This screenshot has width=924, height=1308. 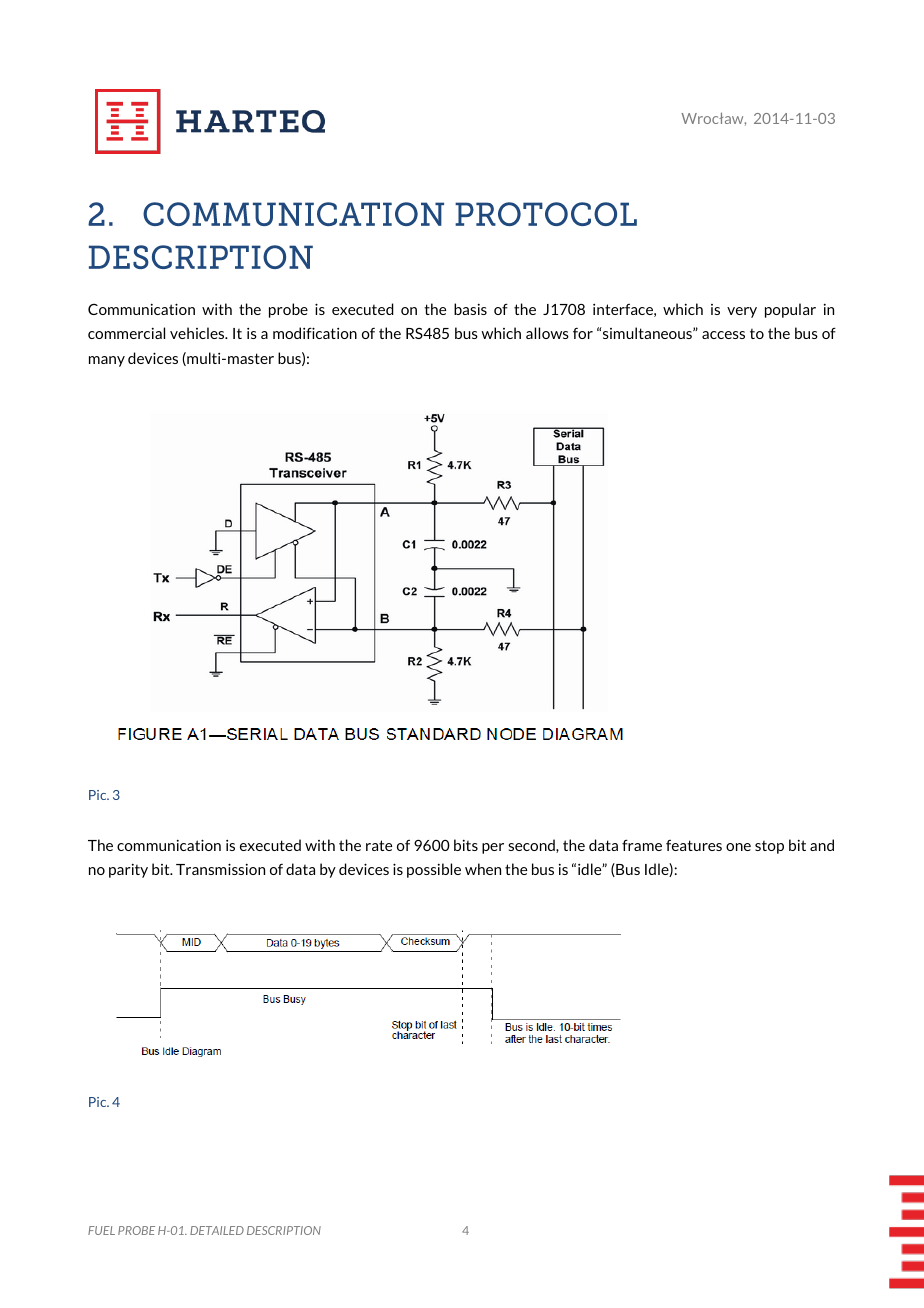 I want to click on features, so click(x=694, y=845).
